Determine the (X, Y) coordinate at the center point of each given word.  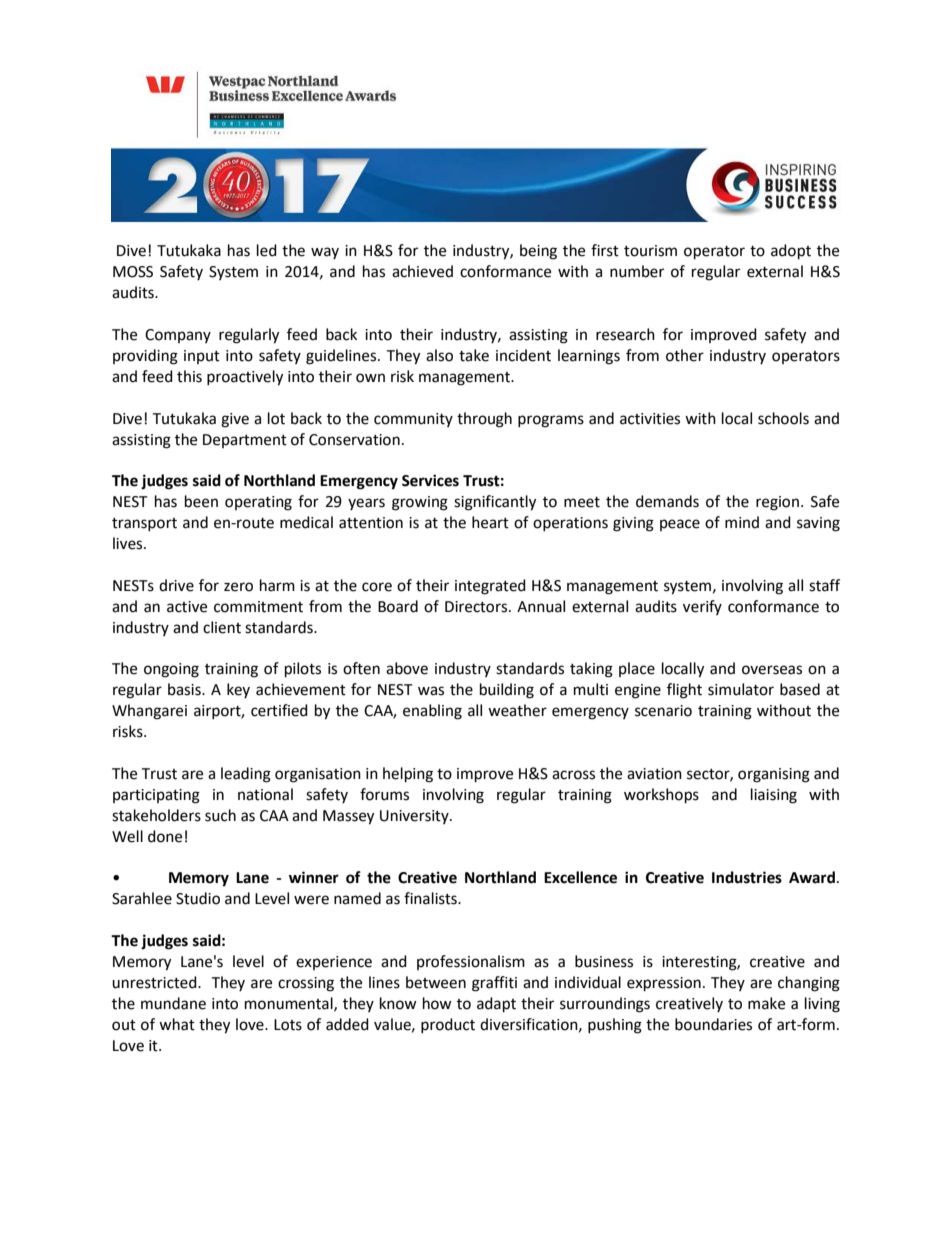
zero (238, 587)
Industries (747, 877)
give (235, 420)
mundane (173, 1003)
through (484, 420)
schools (783, 418)
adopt (791, 252)
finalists (431, 898)
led (267, 250)
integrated (490, 587)
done (165, 836)
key (238, 690)
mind (742, 522)
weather (517, 710)
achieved (422, 271)
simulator (741, 689)
